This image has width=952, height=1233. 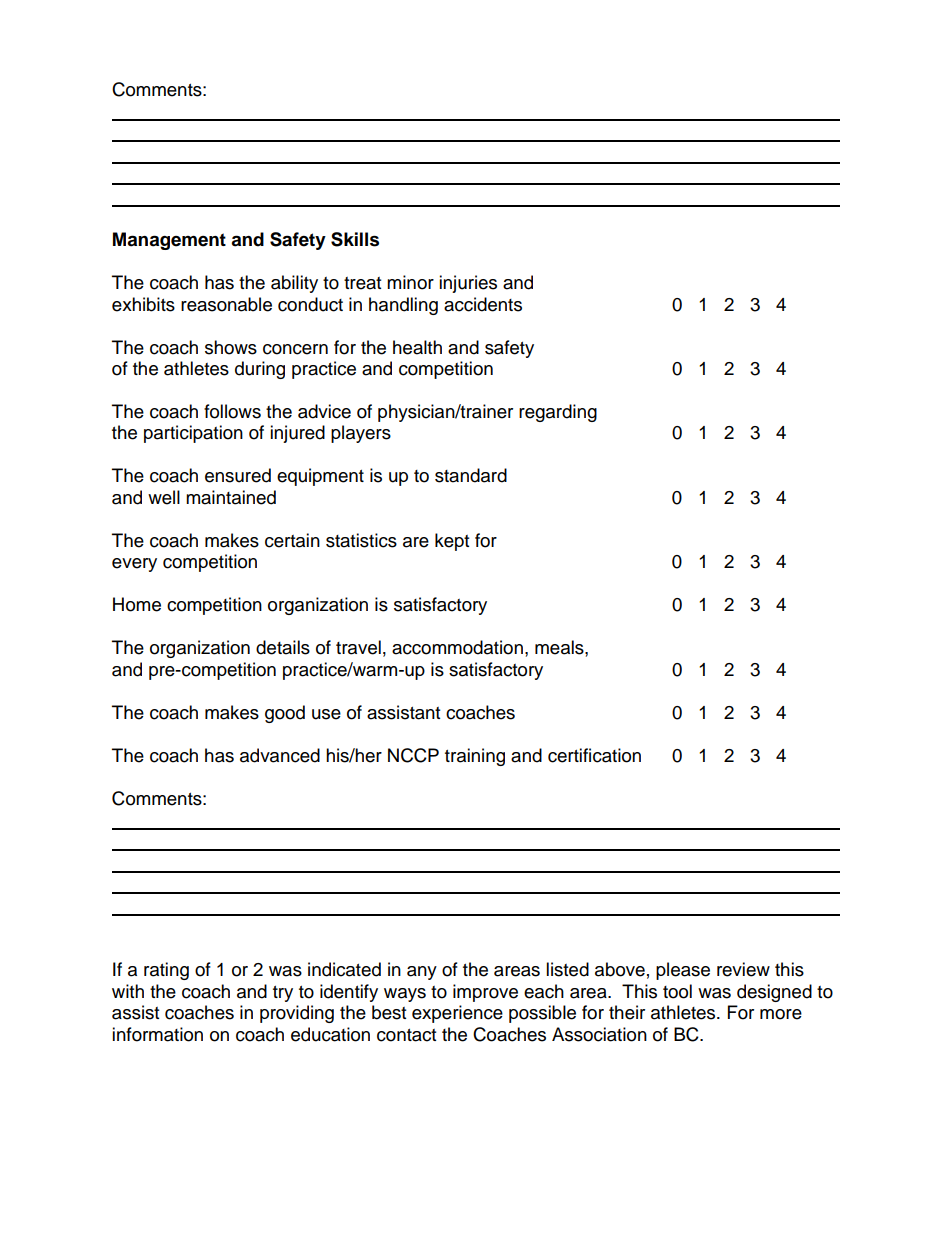 I want to click on details, so click(x=283, y=647).
